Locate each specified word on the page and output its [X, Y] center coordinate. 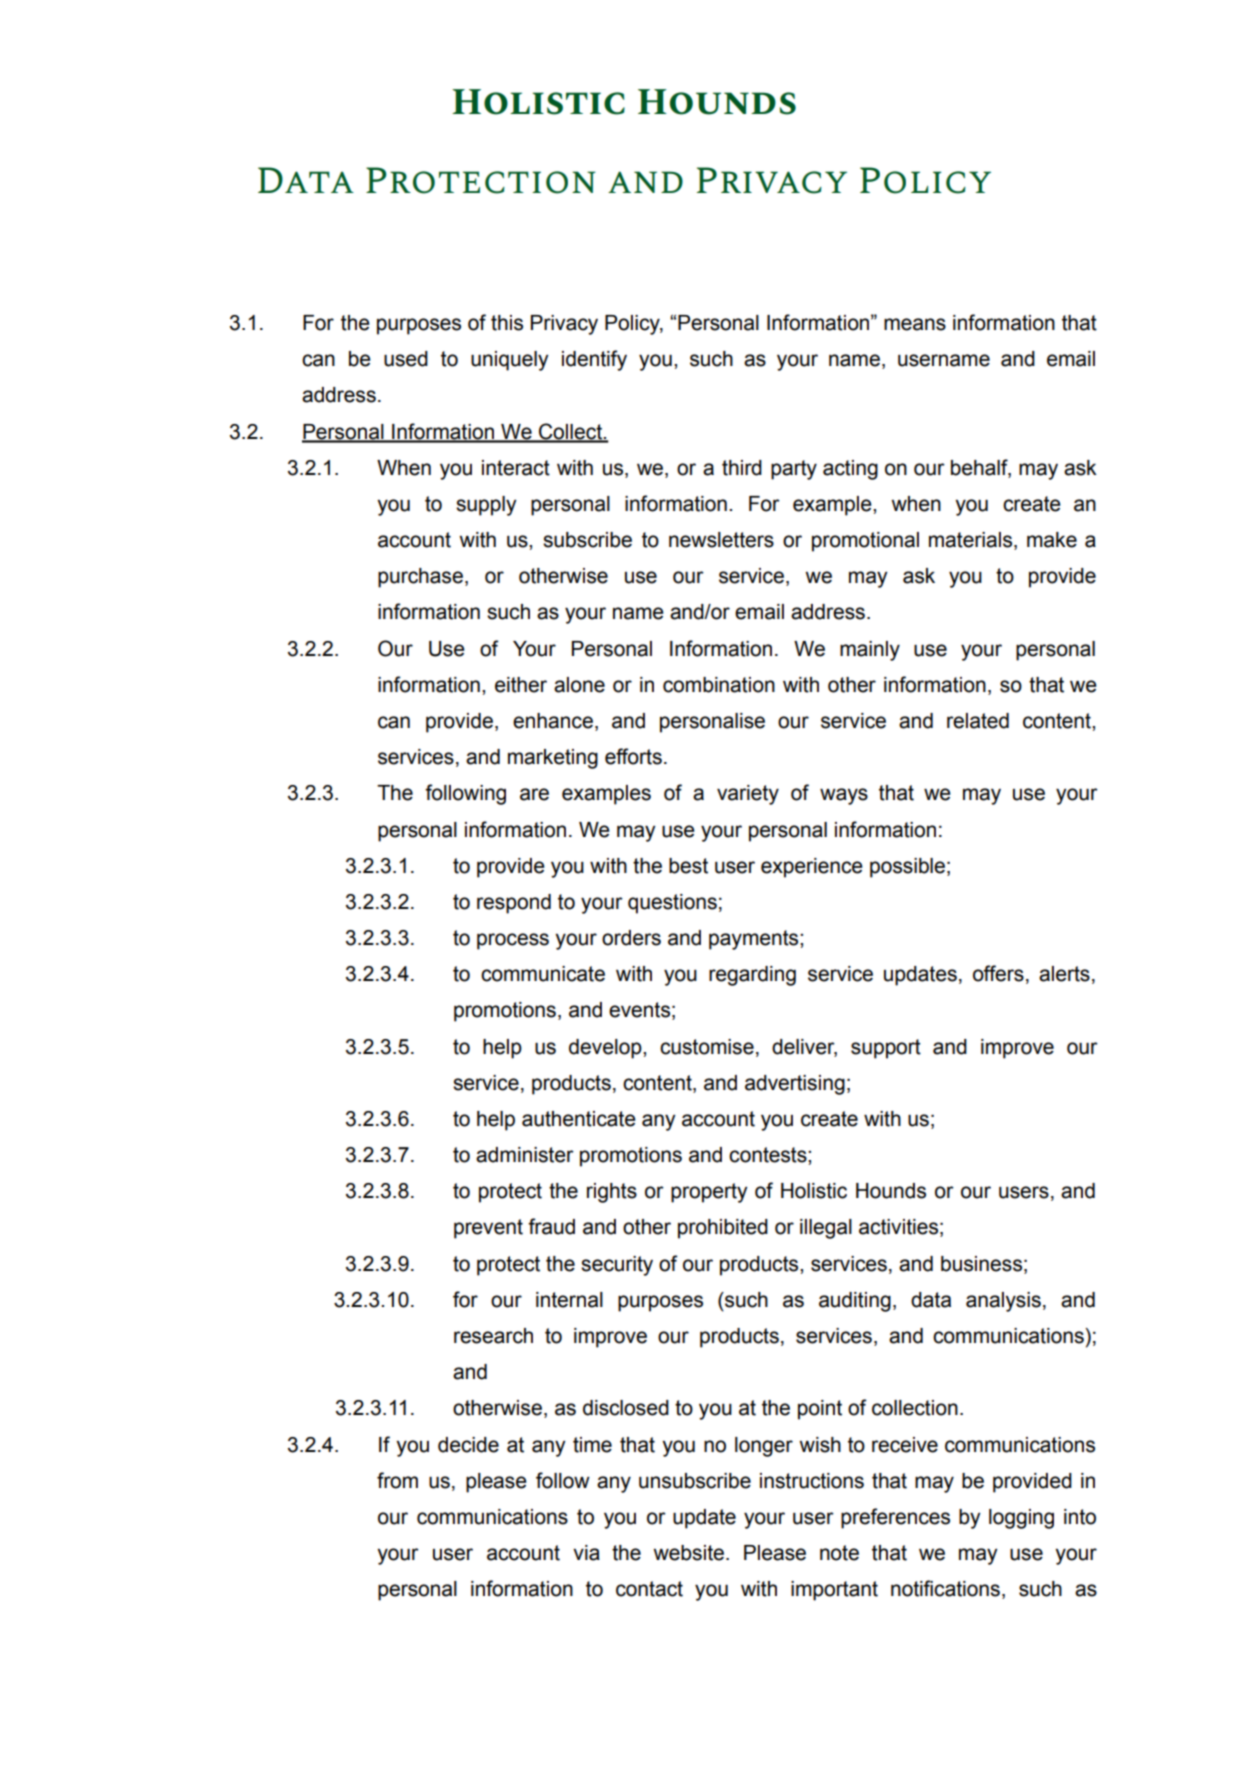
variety [748, 795]
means [915, 324]
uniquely [509, 361]
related [978, 721]
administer [525, 1155]
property [709, 1193]
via [586, 1553]
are [534, 794]
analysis [1003, 1302]
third [742, 468]
